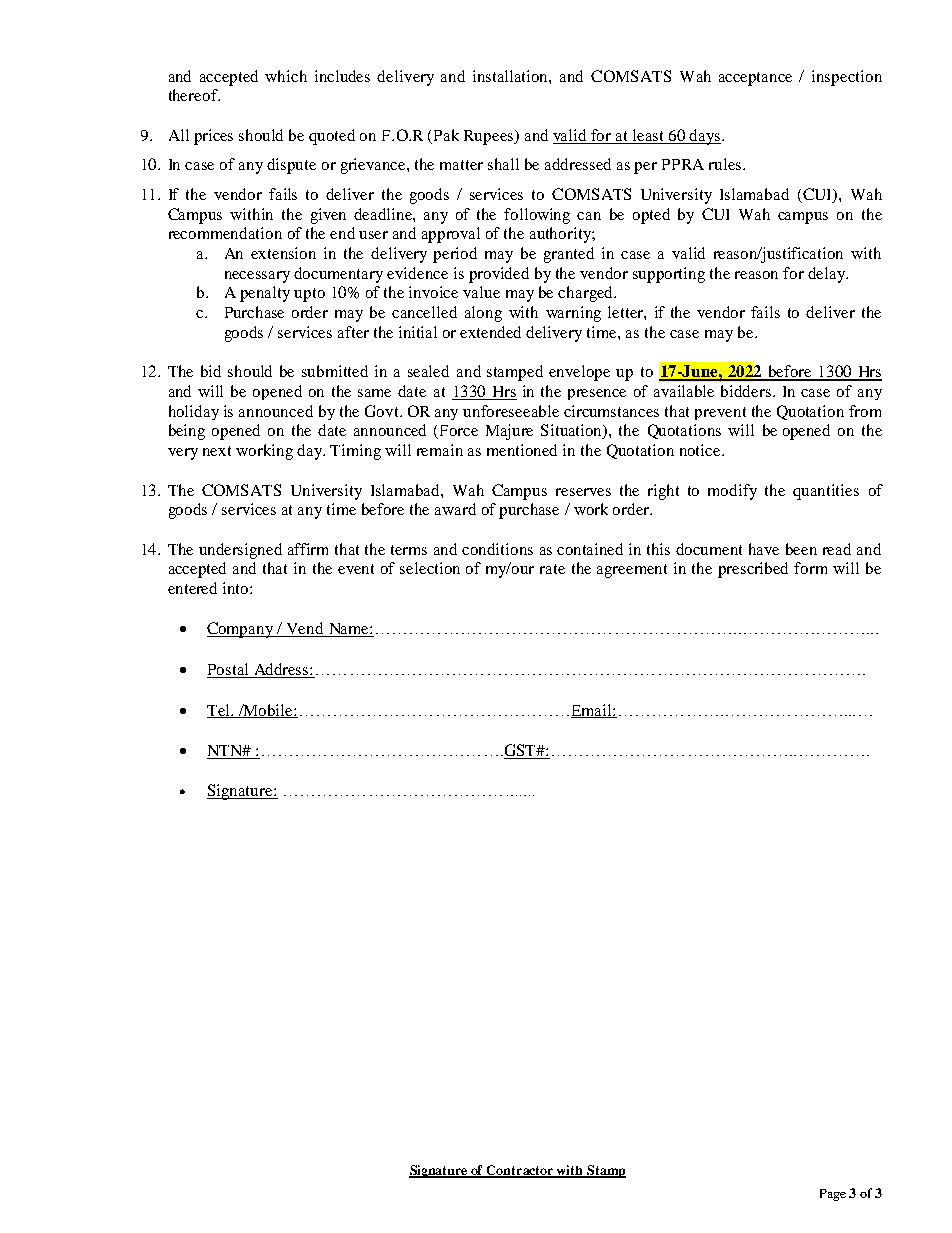 The image size is (952, 1233). What do you see at coordinates (241, 630) in the document?
I see `Company` at bounding box center [241, 630].
